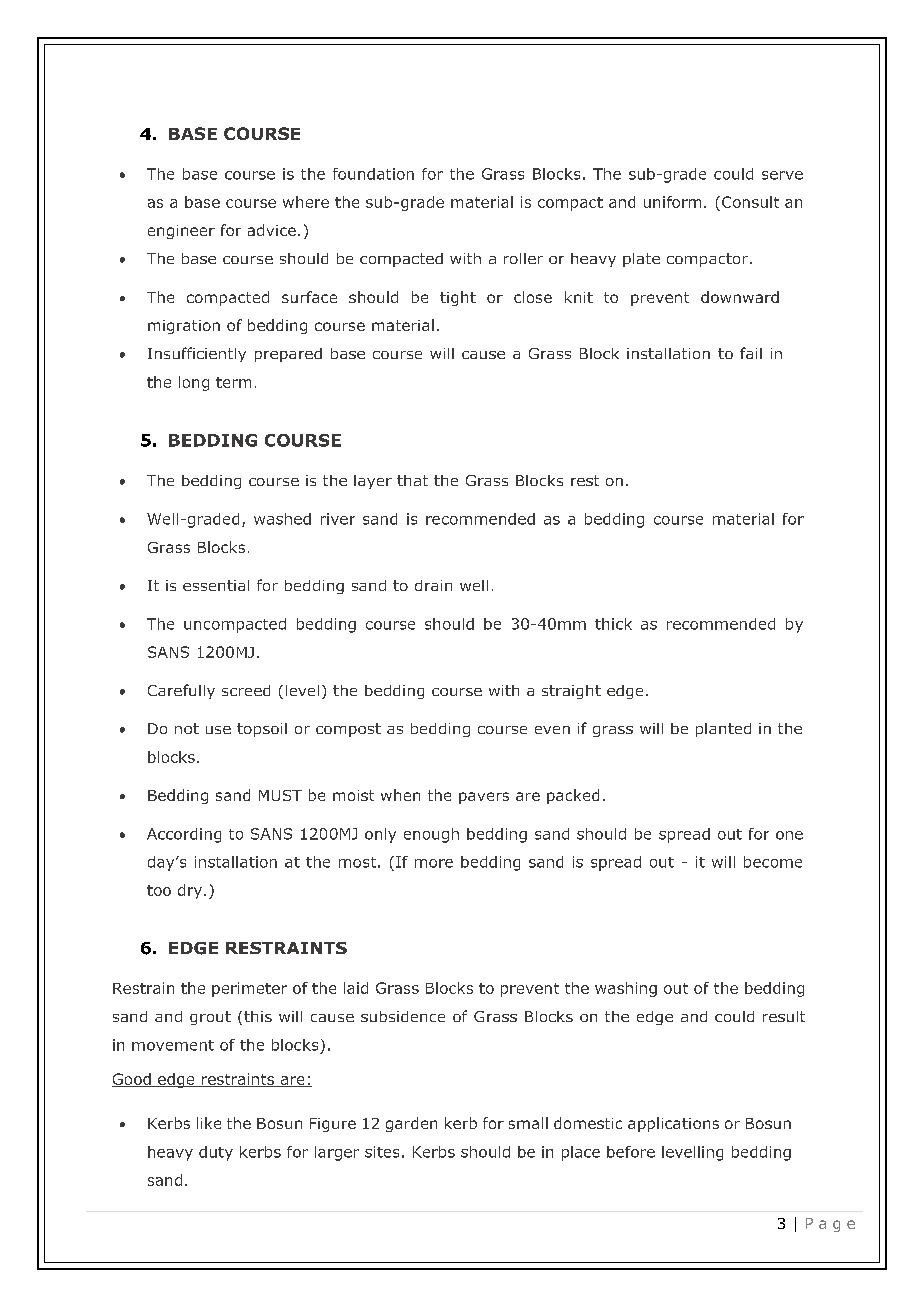 Image resolution: width=924 pixels, height=1307 pixels. What do you see at coordinates (673, 1124) in the document?
I see `applications` at bounding box center [673, 1124].
